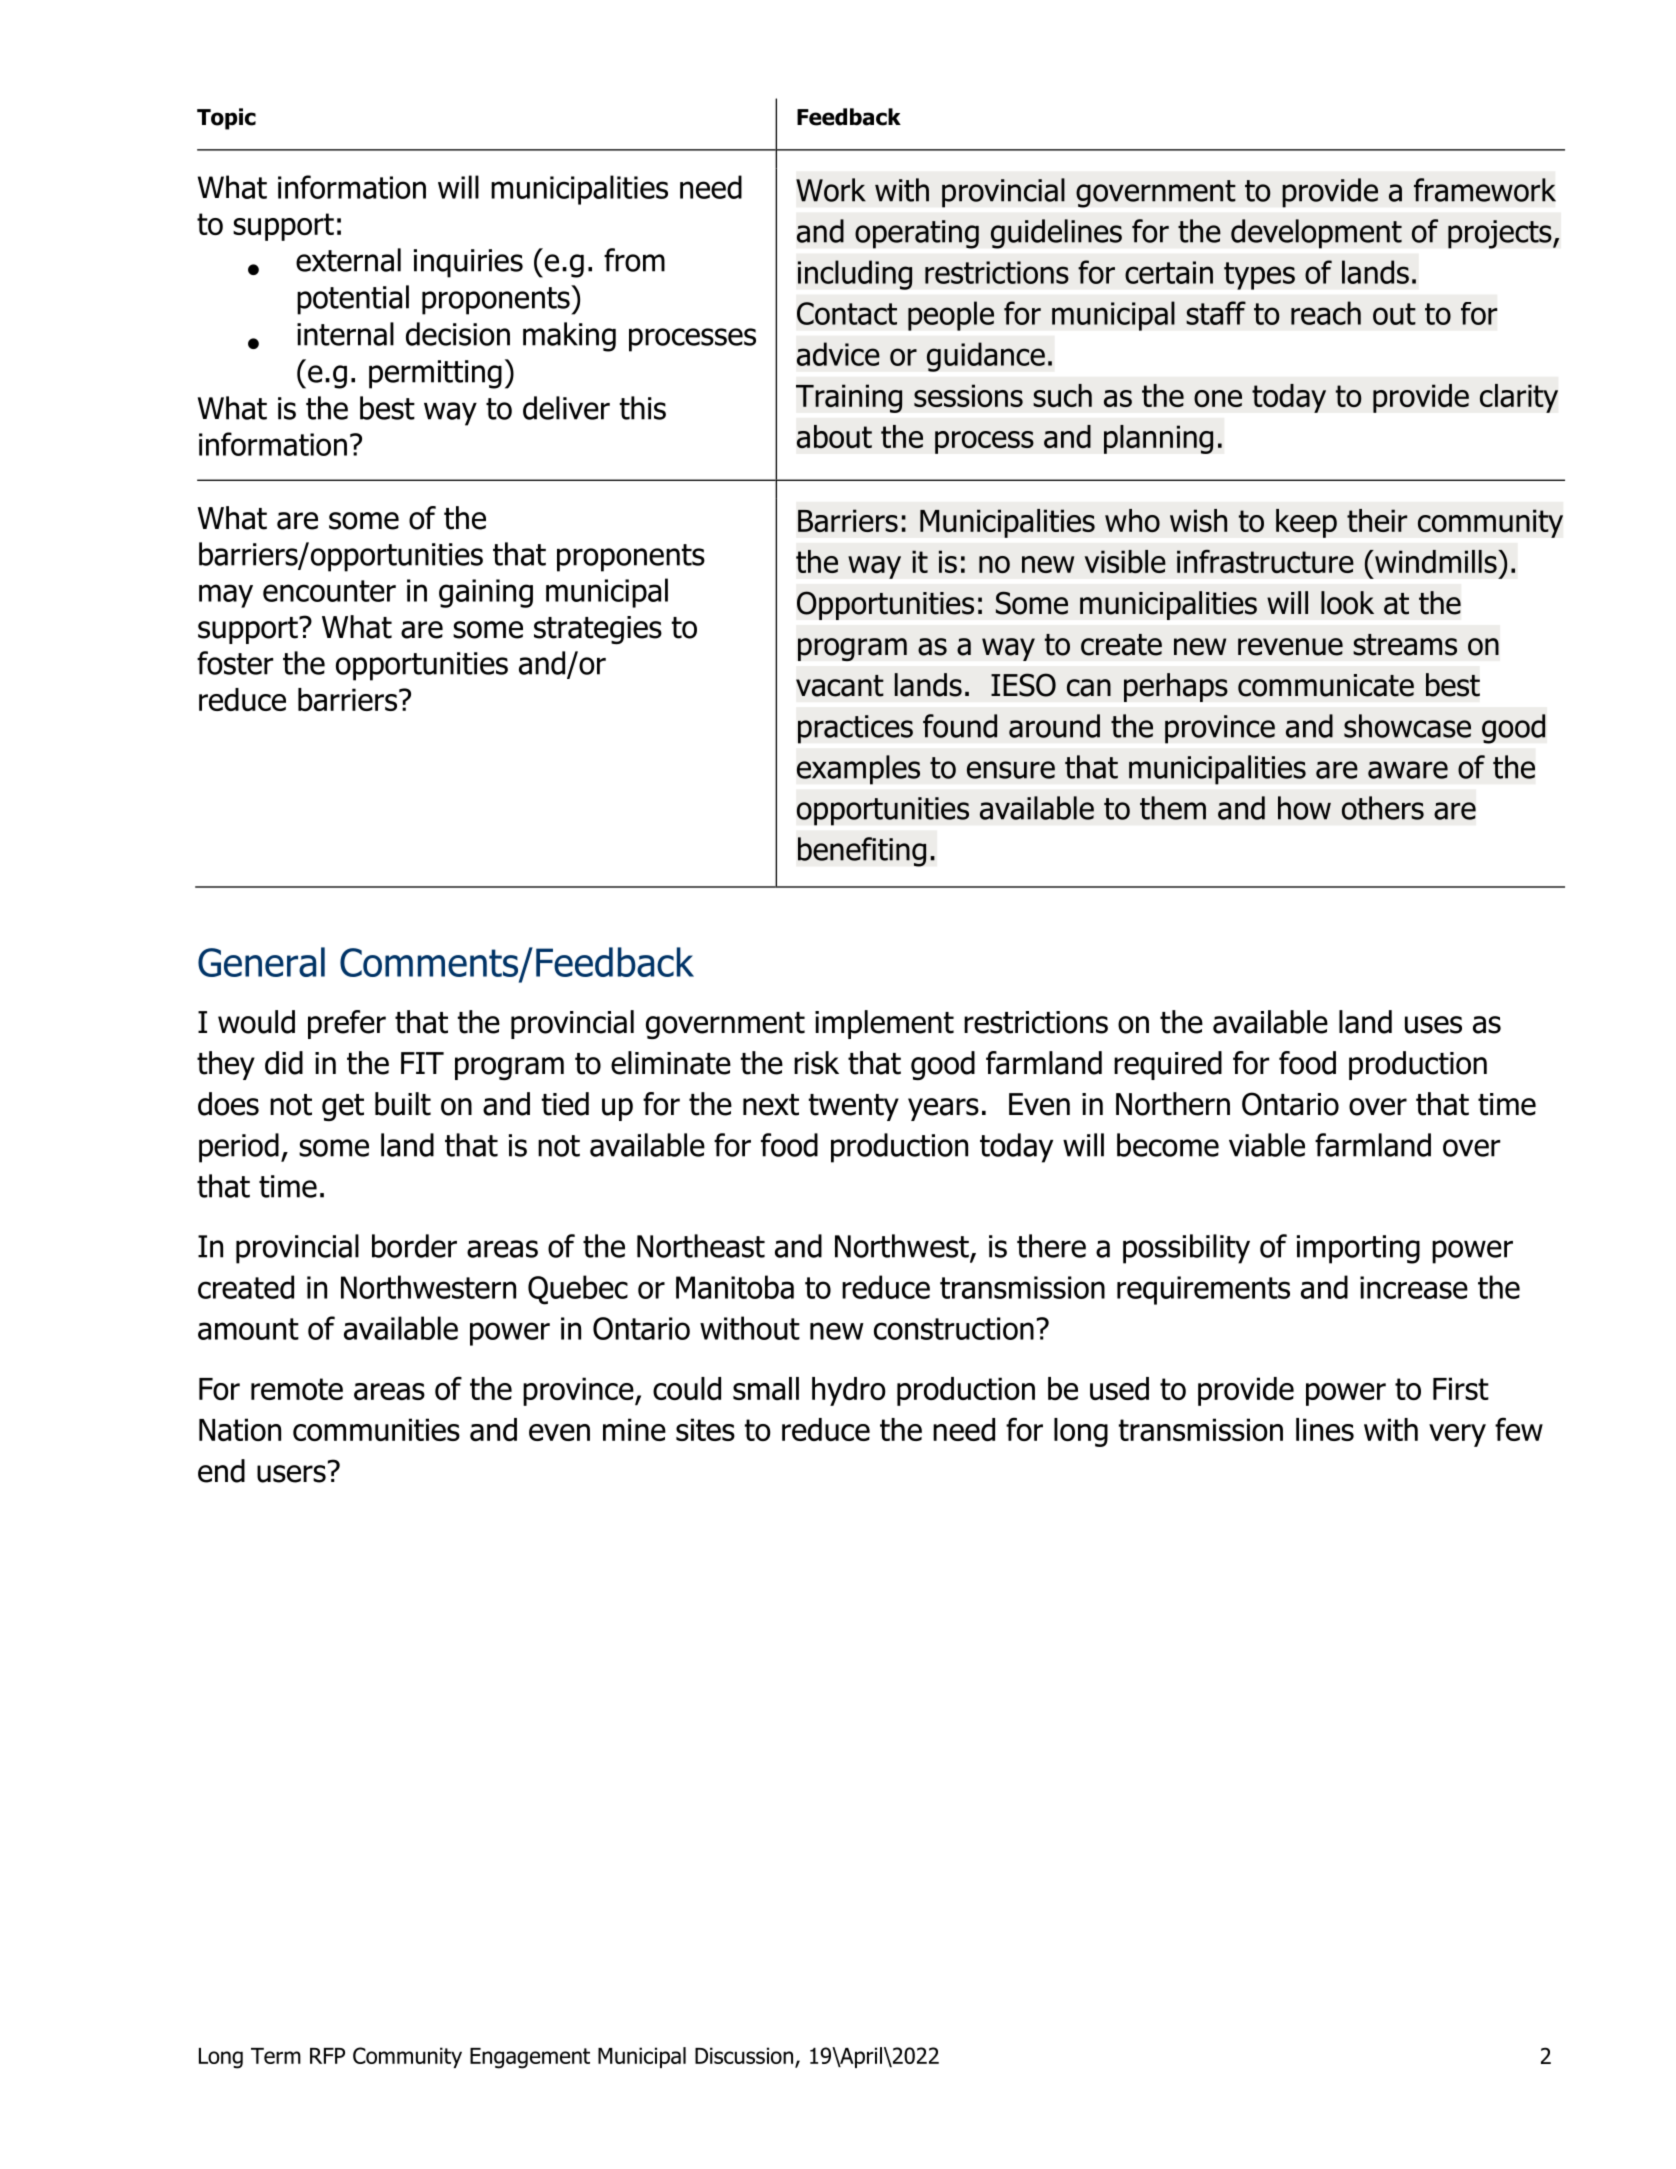 The width and height of the screenshot is (1676, 2169). What do you see at coordinates (327, 2056) in the screenshot?
I see `RFP` at bounding box center [327, 2056].
